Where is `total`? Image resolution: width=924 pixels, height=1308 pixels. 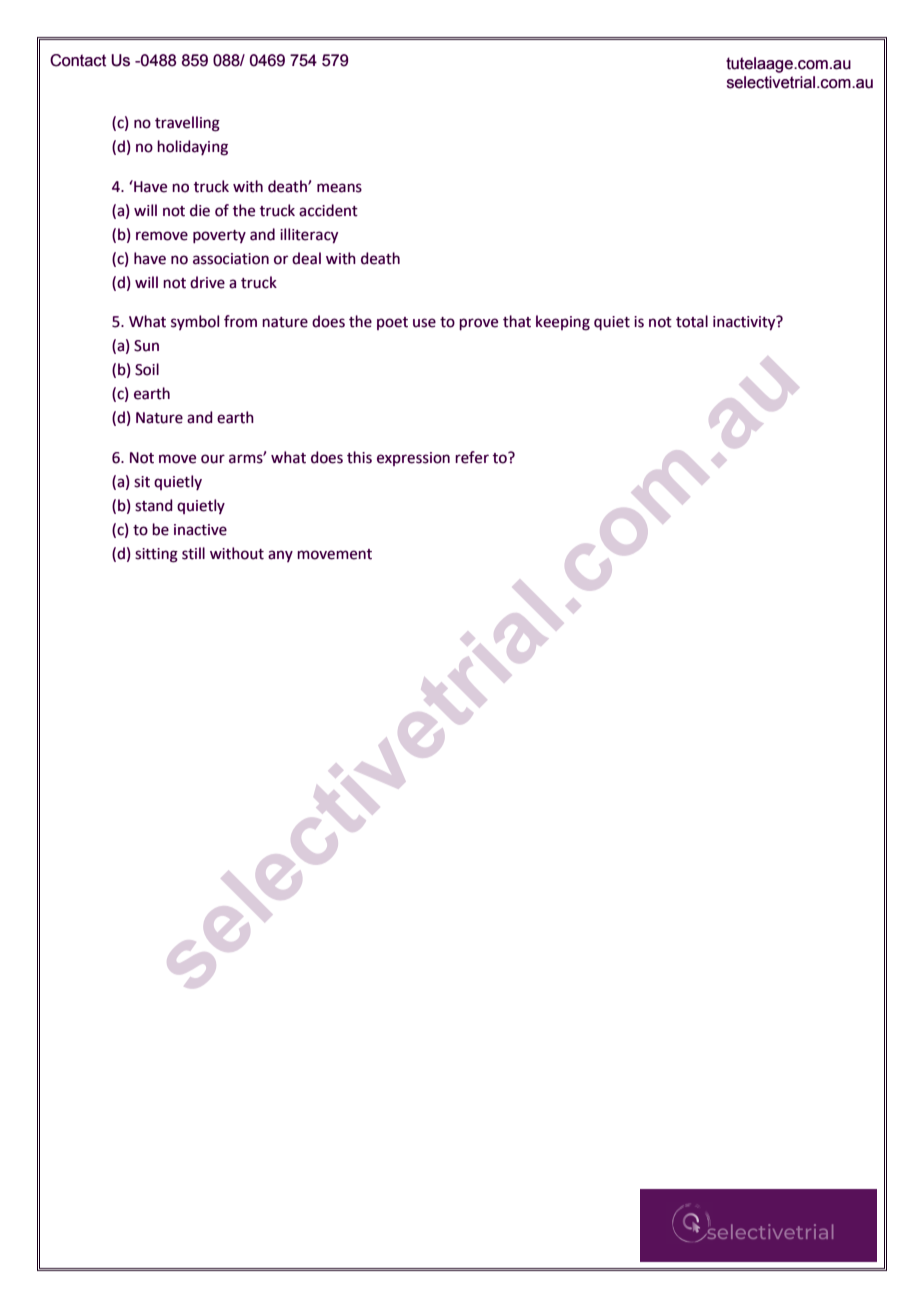 total is located at coordinates (692, 321).
